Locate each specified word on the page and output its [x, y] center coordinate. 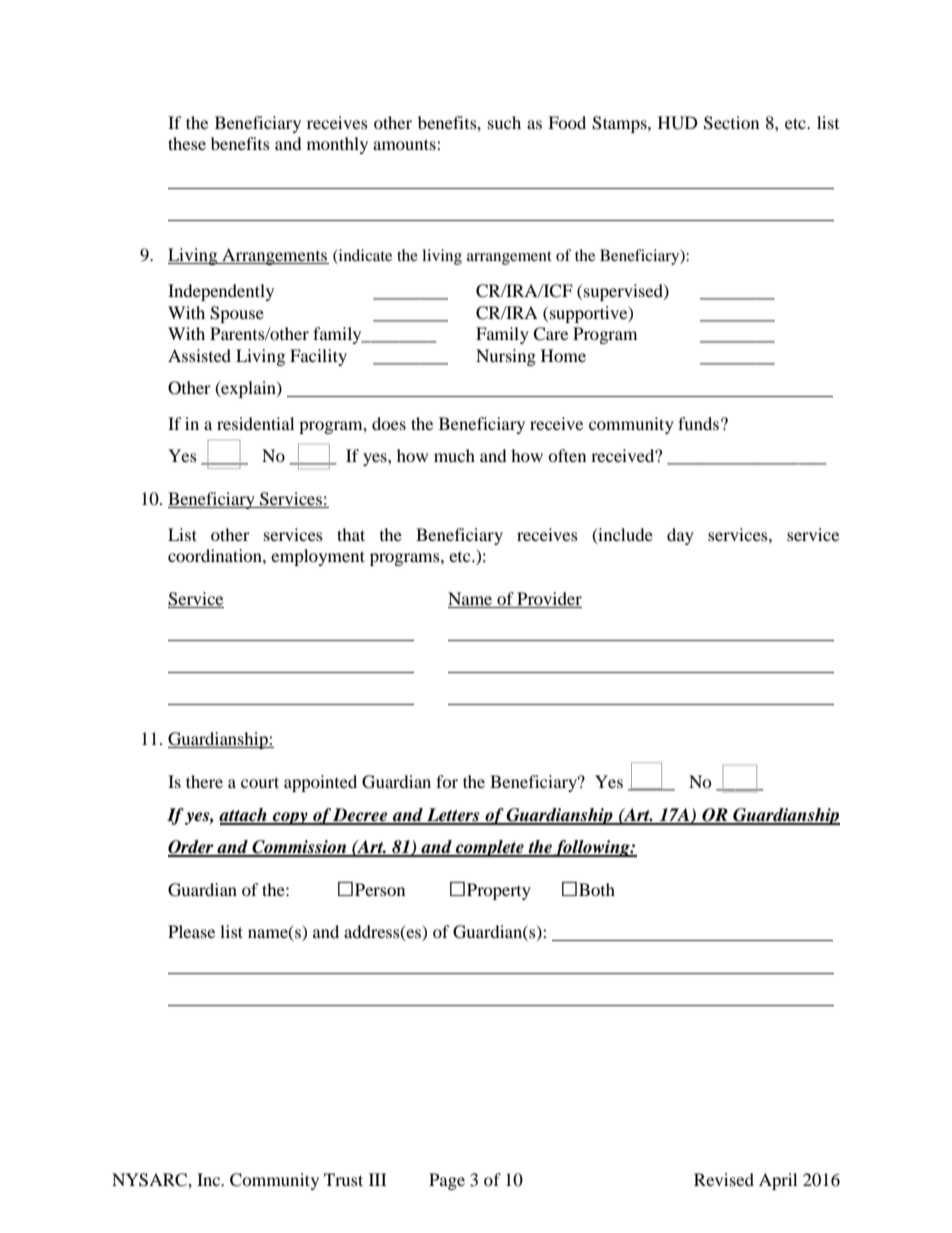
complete [490, 848]
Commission [299, 848]
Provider [548, 600]
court [260, 782]
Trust [343, 1179]
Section [731, 123]
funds [698, 423]
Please [191, 931]
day [680, 536]
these [187, 143]
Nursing [506, 357]
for [447, 781]
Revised [724, 1179]
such [504, 122]
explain [248, 389]
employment [318, 557]
